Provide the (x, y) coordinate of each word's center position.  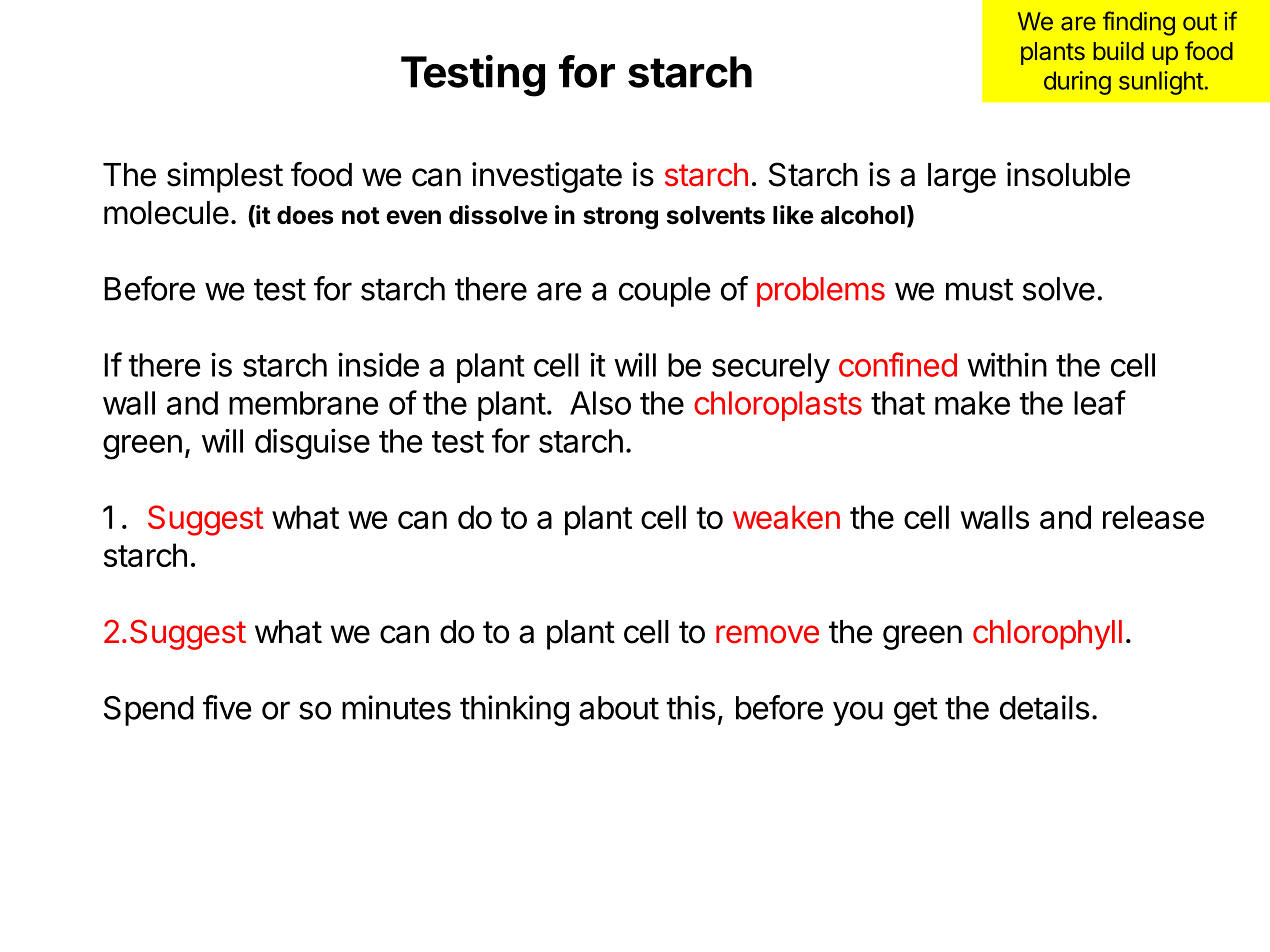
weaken (786, 517)
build (1118, 50)
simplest (225, 177)
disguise (312, 444)
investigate (547, 177)
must (979, 289)
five (227, 707)
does (305, 215)
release (1153, 517)
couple (665, 292)
